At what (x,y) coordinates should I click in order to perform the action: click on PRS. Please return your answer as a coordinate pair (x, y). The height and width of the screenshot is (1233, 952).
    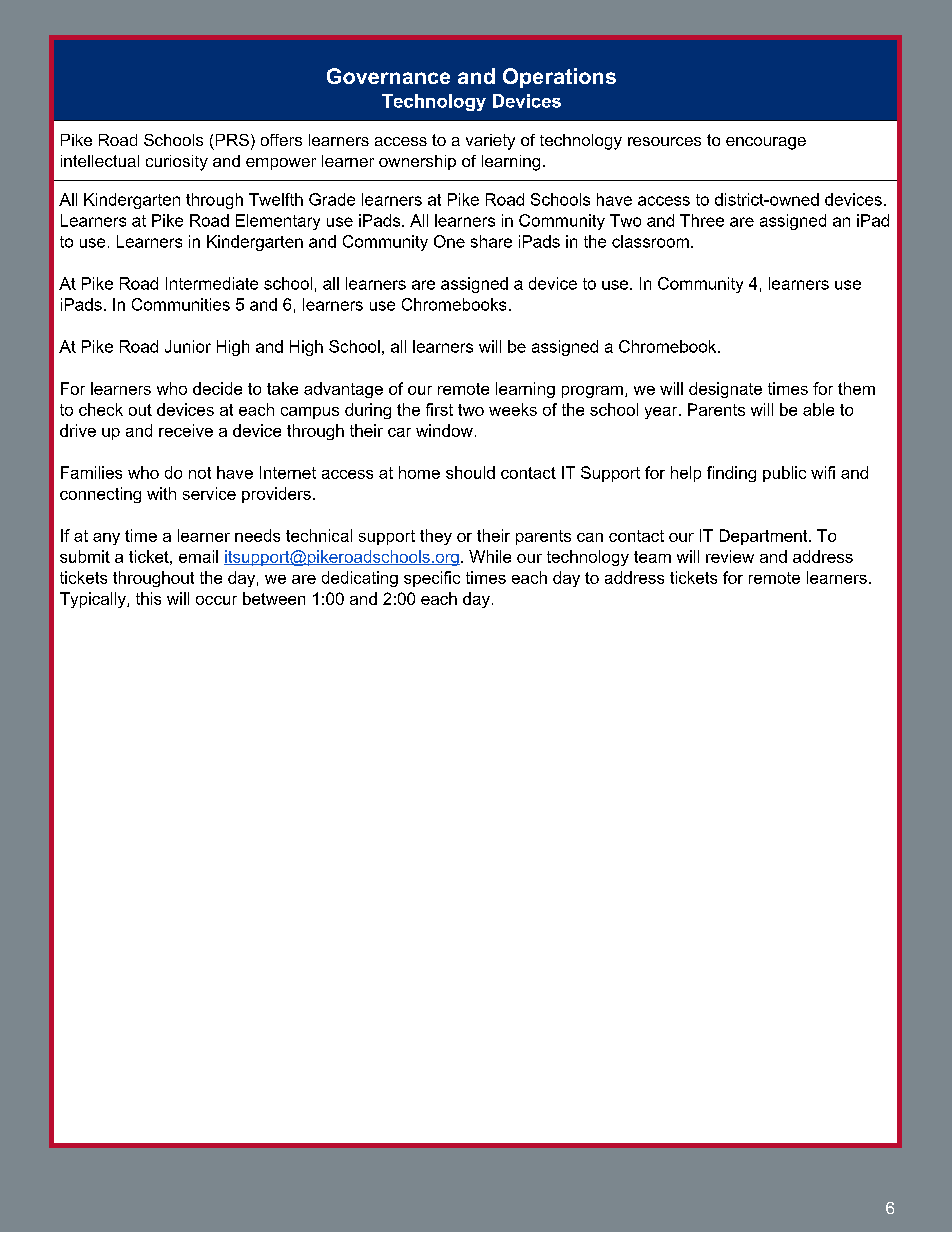
    Looking at the image, I should click on (232, 140).
